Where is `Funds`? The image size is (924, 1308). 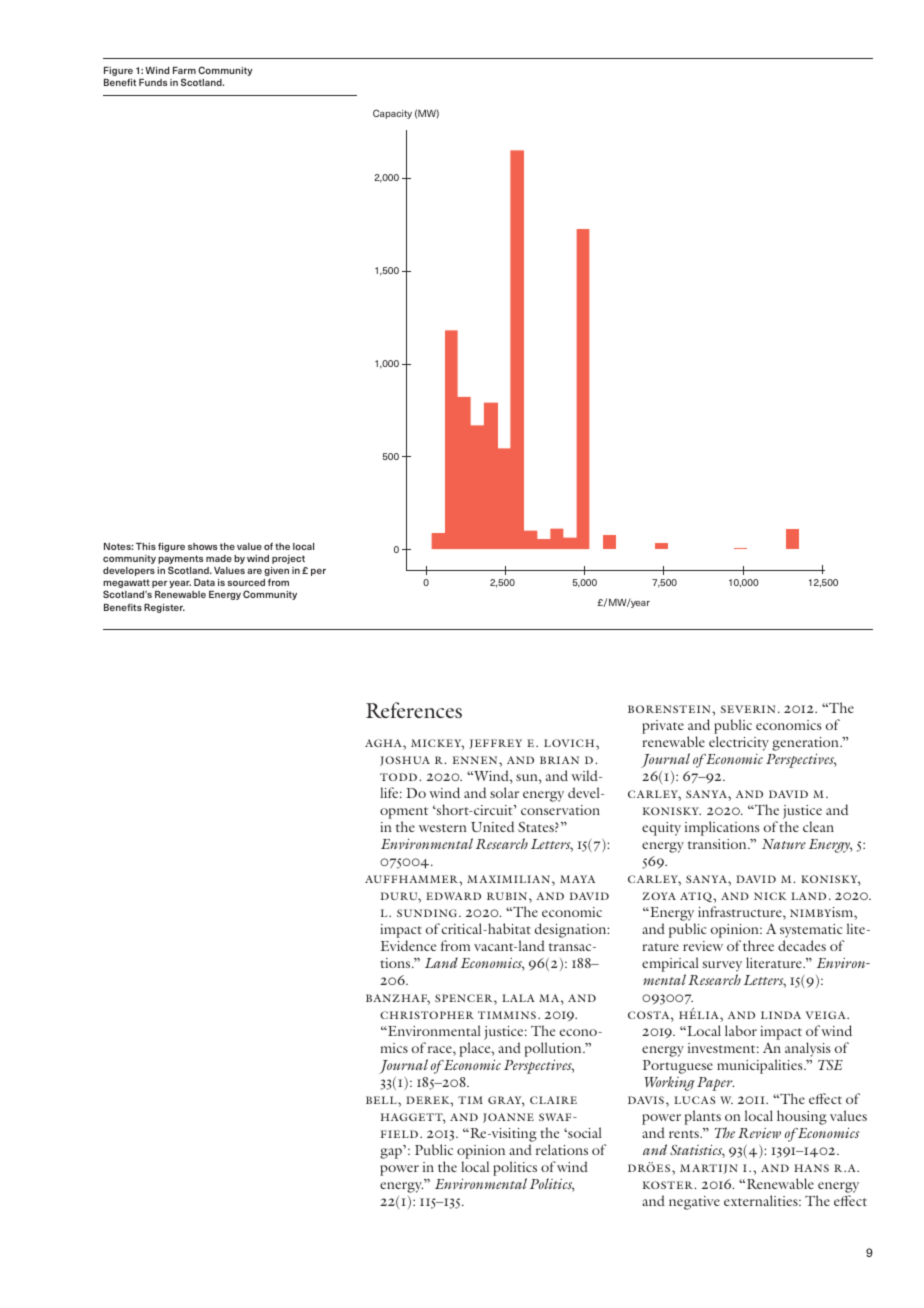 Funds is located at coordinates (153, 82).
